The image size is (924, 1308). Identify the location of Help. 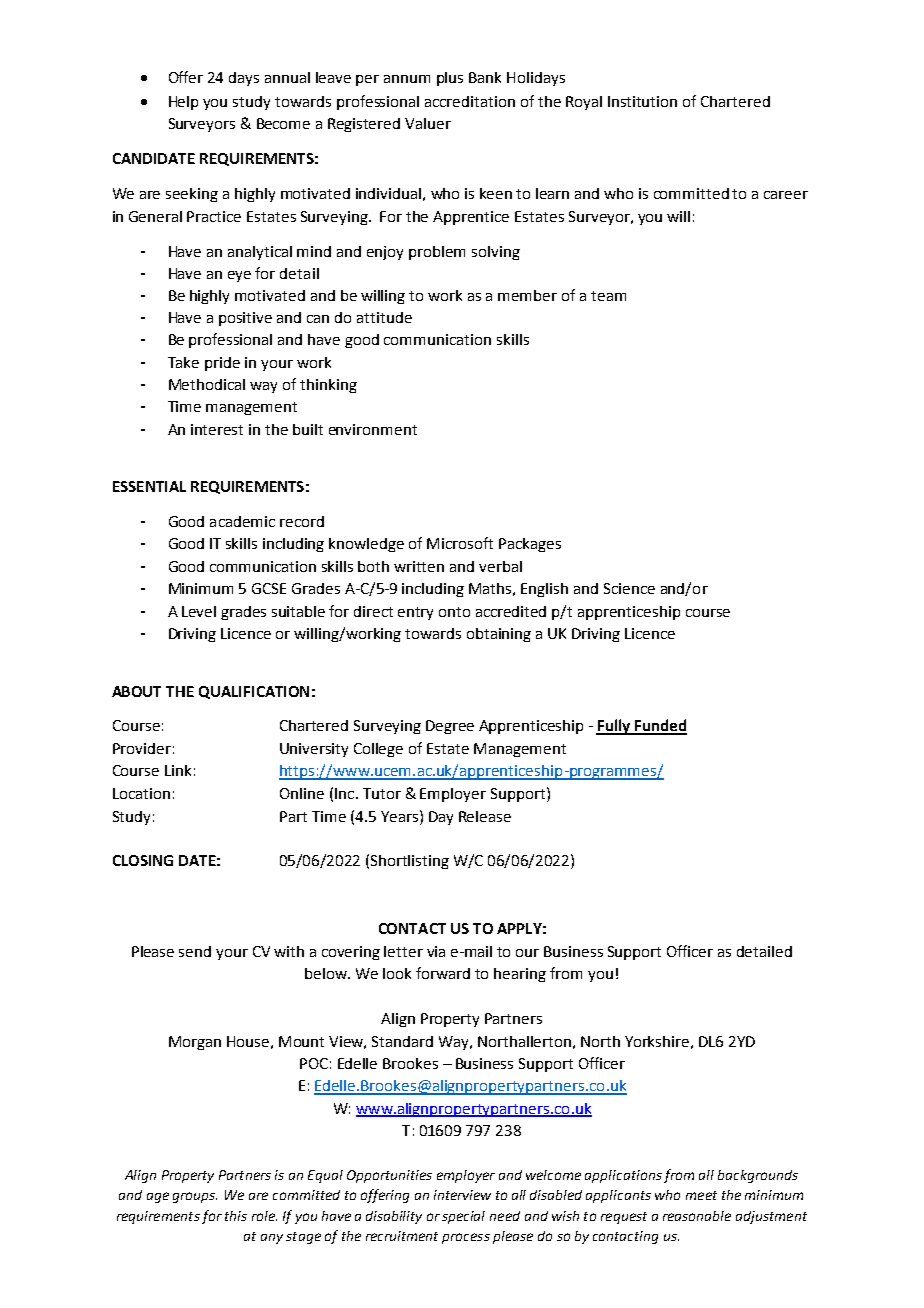
(183, 103).
